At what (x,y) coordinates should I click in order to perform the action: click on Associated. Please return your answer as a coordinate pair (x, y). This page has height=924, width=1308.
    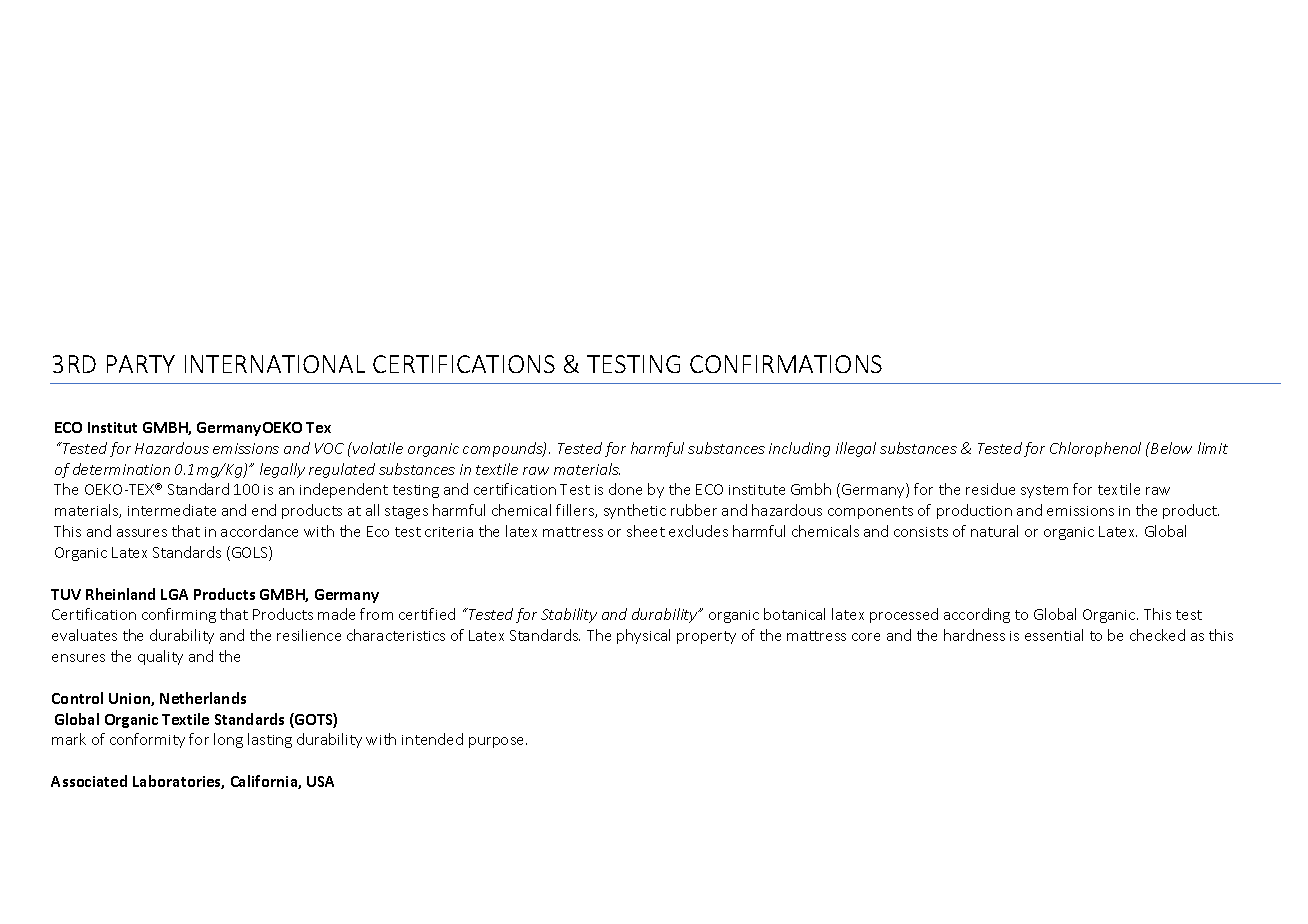
    Looking at the image, I should click on (89, 781).
